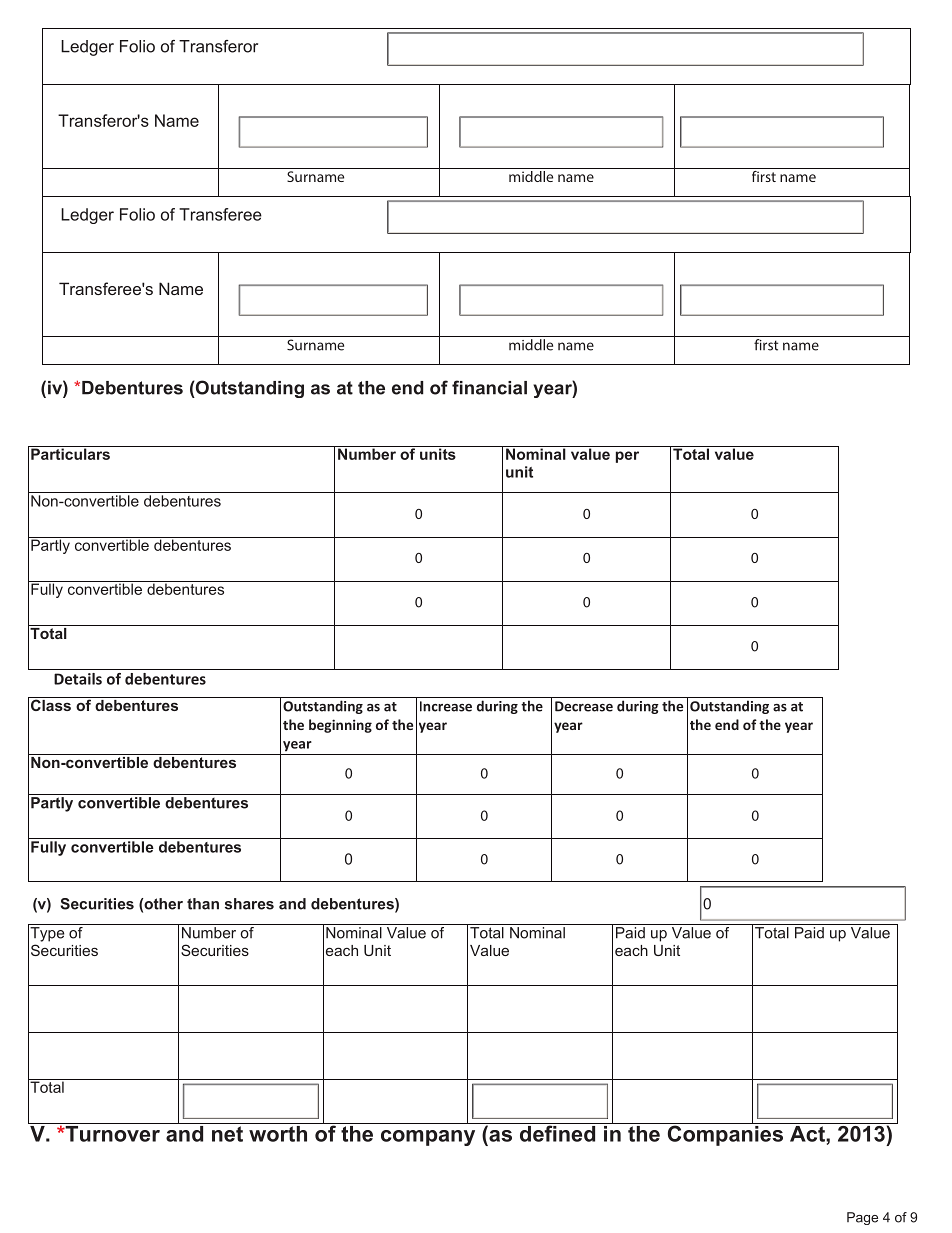  Describe the element at coordinates (807, 1132) in the document. I see `Act` at that location.
